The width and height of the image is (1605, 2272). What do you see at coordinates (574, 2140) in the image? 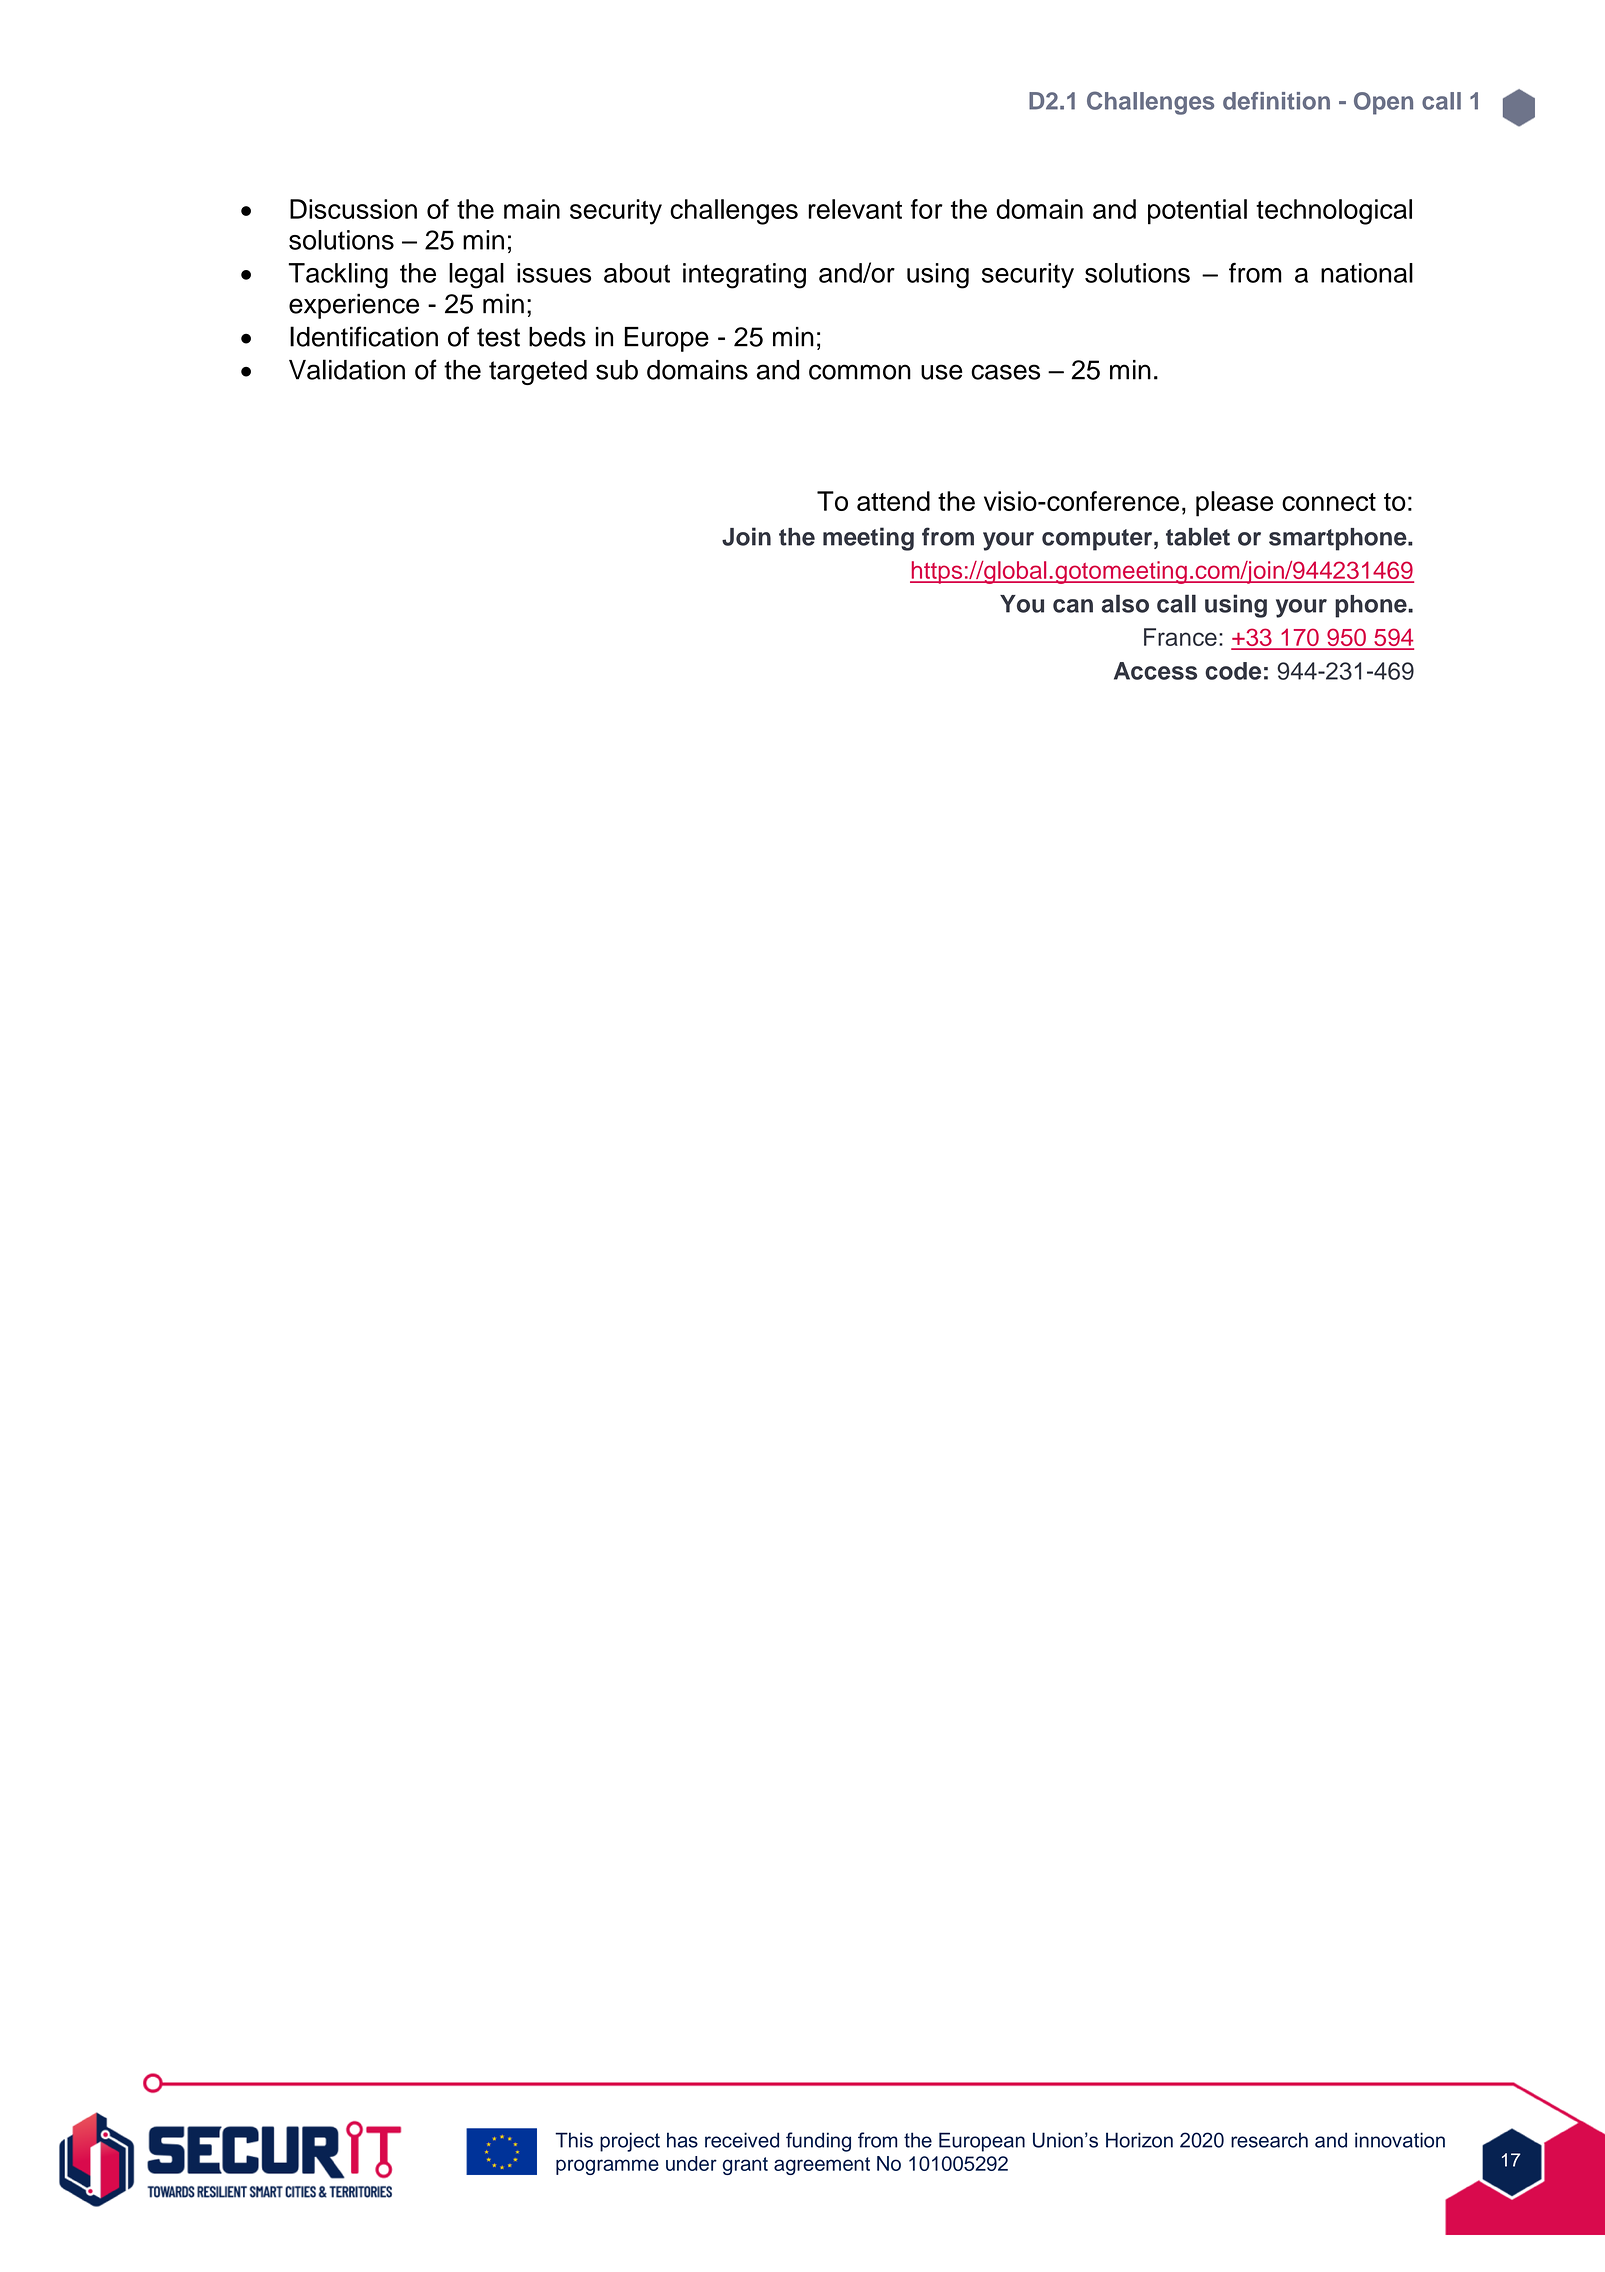
I see `This` at bounding box center [574, 2140].
